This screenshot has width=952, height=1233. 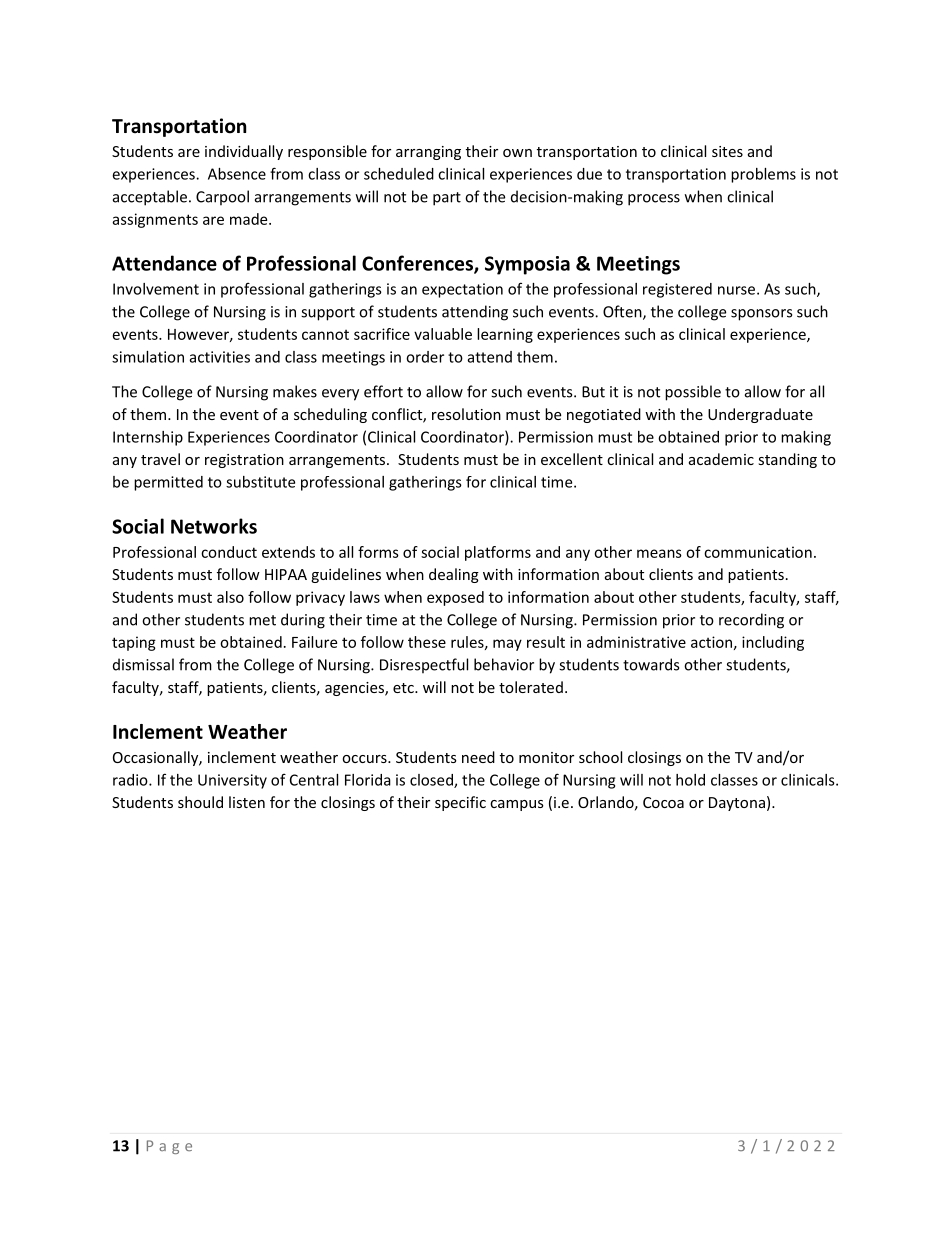 I want to click on excellent, so click(x=572, y=459).
